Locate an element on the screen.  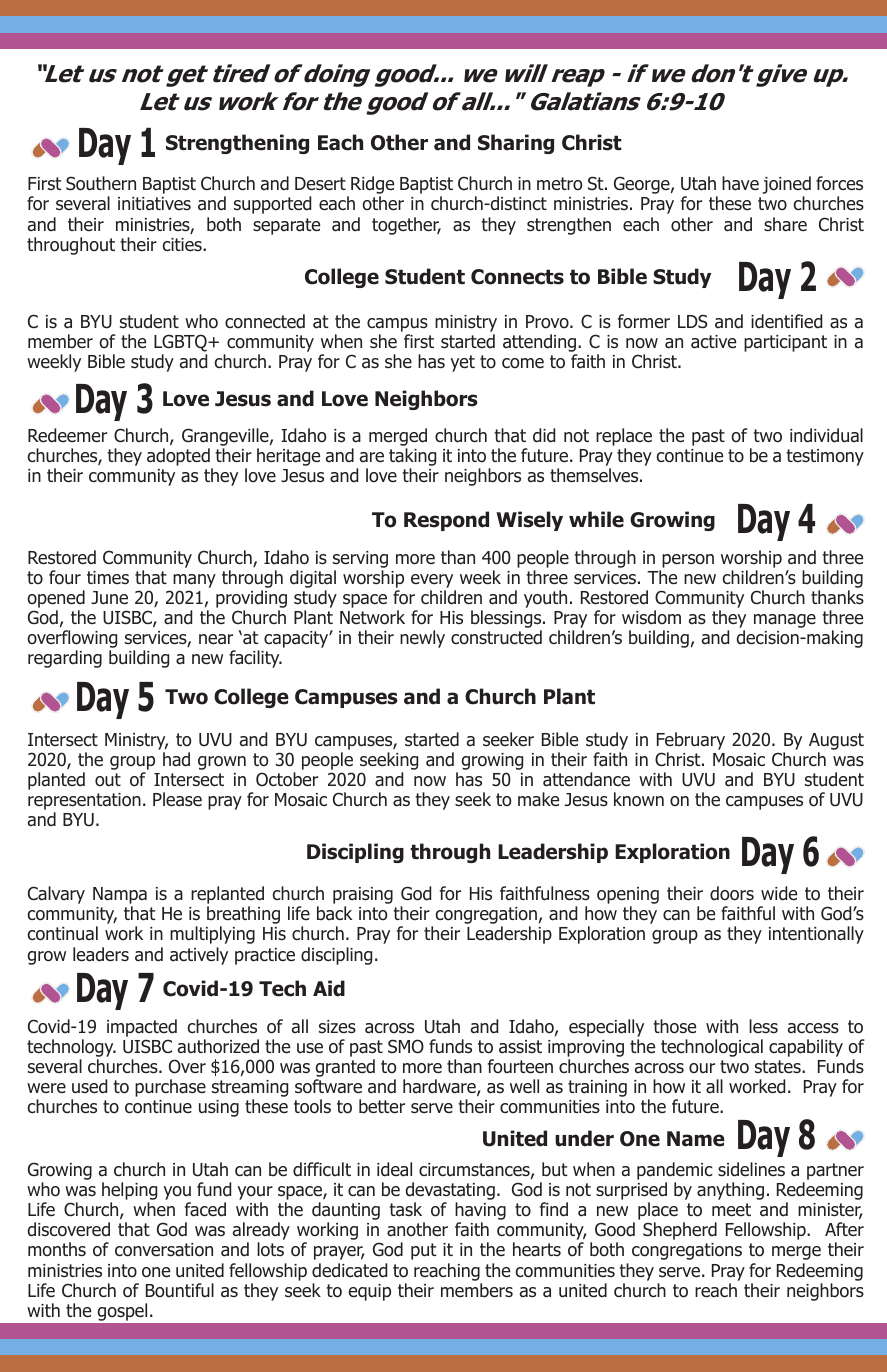
together is located at coordinates (406, 226).
